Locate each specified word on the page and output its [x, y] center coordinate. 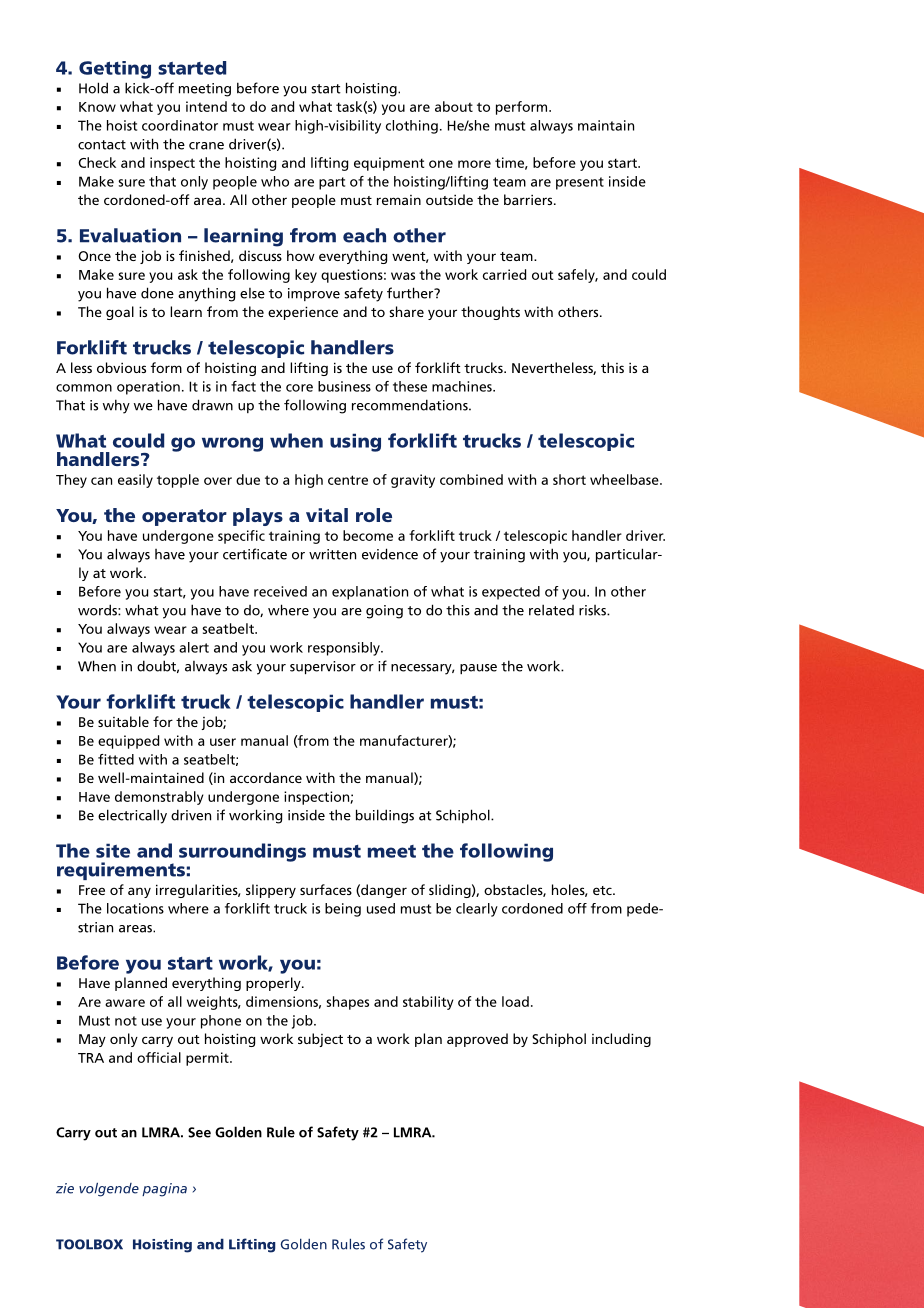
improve [314, 294]
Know [97, 107]
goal [120, 313]
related [551, 610]
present [580, 183]
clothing [412, 127]
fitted [116, 759]
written [332, 554]
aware [125, 1003]
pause [478, 669]
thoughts [490, 313]
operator [184, 517]
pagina [164, 1190]
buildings [385, 816]
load [515, 1001]
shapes [347, 1003]
